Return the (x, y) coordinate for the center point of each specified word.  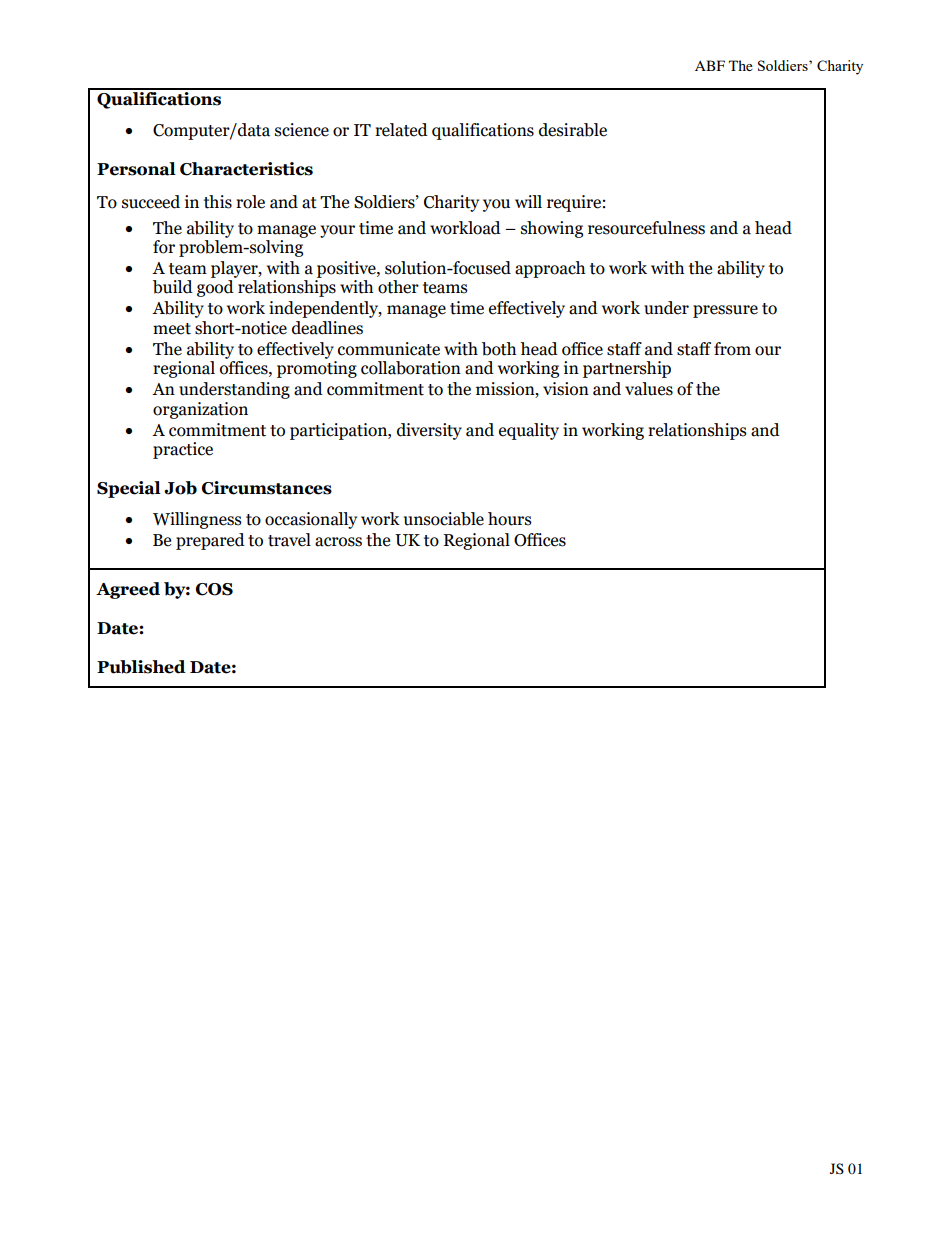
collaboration (411, 368)
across (338, 542)
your (337, 231)
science (302, 130)
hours (510, 519)
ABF (710, 65)
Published (141, 667)
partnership (627, 369)
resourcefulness (646, 228)
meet (172, 329)
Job (180, 488)
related (401, 130)
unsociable (444, 519)
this (218, 202)
